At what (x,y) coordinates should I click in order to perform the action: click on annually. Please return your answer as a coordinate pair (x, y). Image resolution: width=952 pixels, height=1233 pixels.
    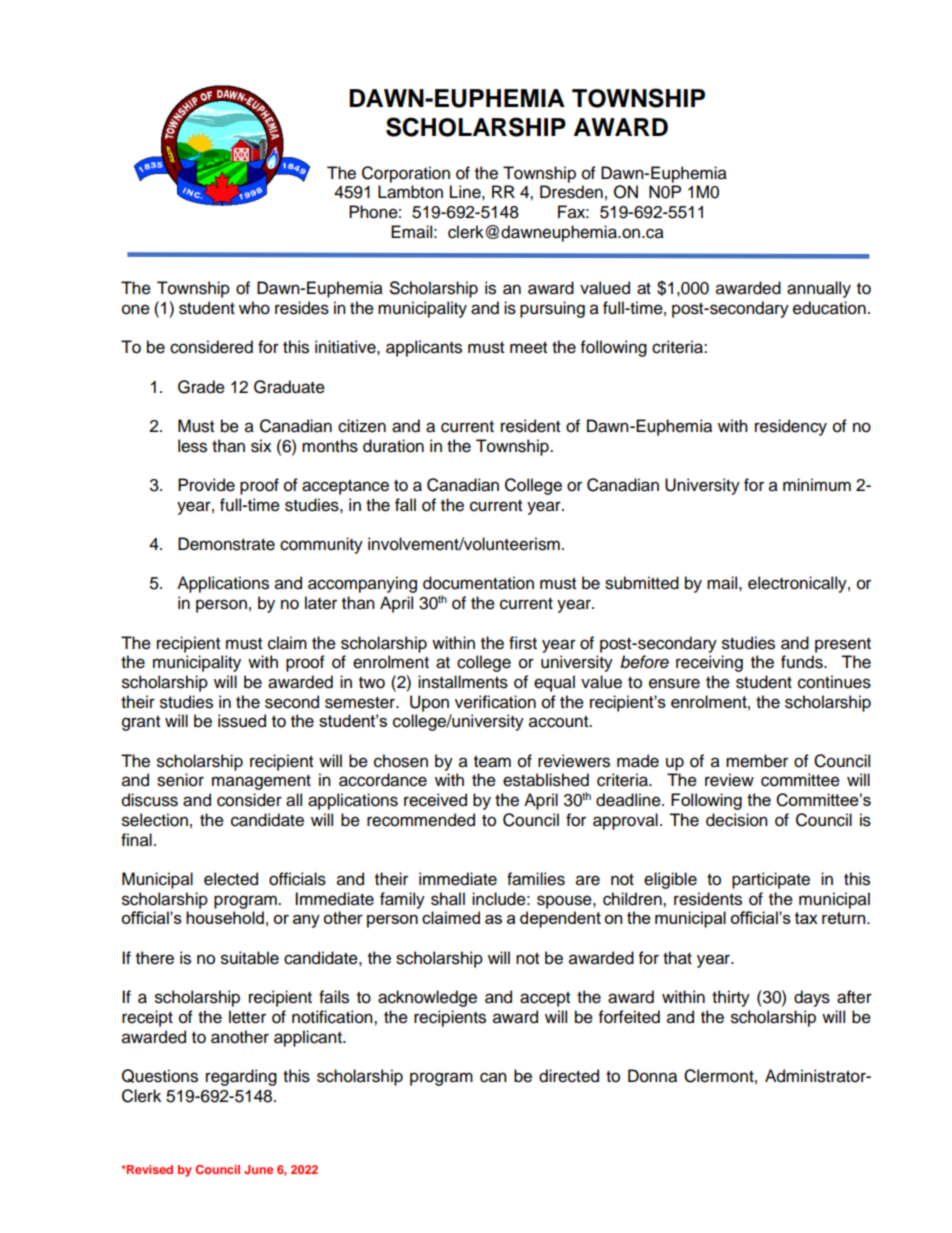
    Looking at the image, I should click on (819, 289).
